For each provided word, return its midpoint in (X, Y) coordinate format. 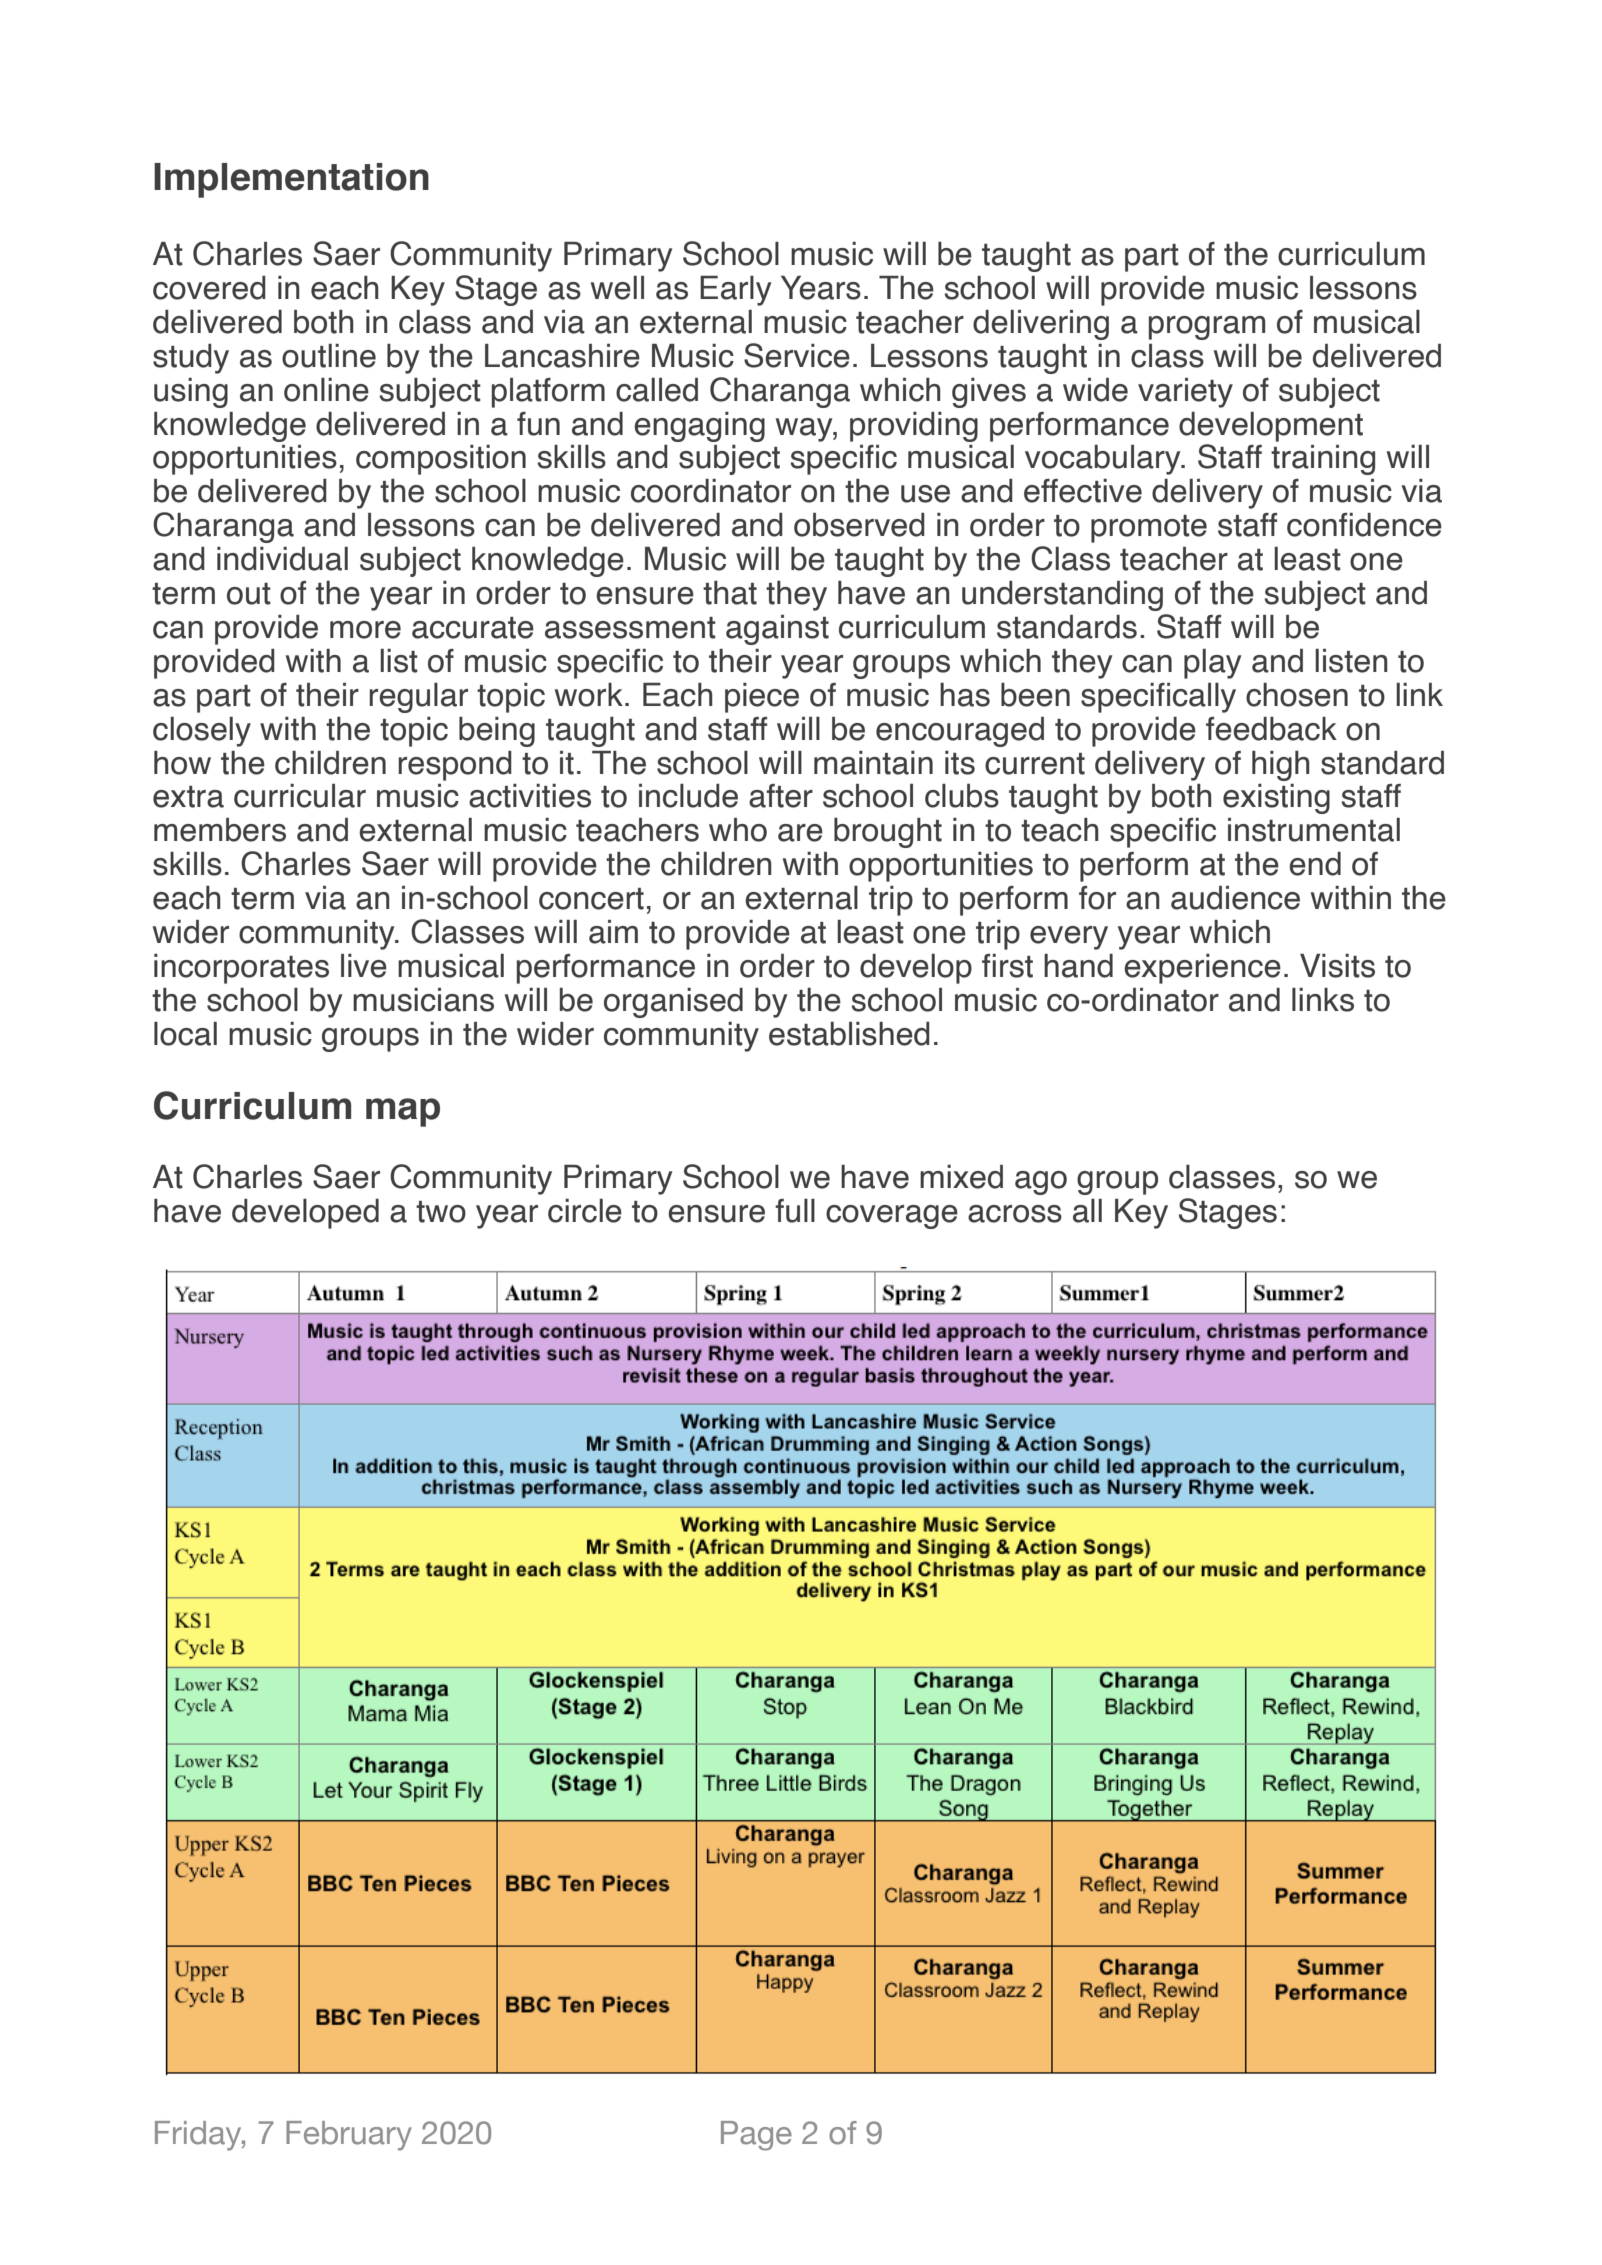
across (1015, 1214)
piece (762, 698)
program (1207, 328)
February (349, 2136)
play (1212, 664)
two (441, 1212)
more (365, 630)
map (403, 1112)
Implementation (291, 180)
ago (1041, 1183)
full (795, 1211)
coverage (892, 1217)
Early (735, 291)
